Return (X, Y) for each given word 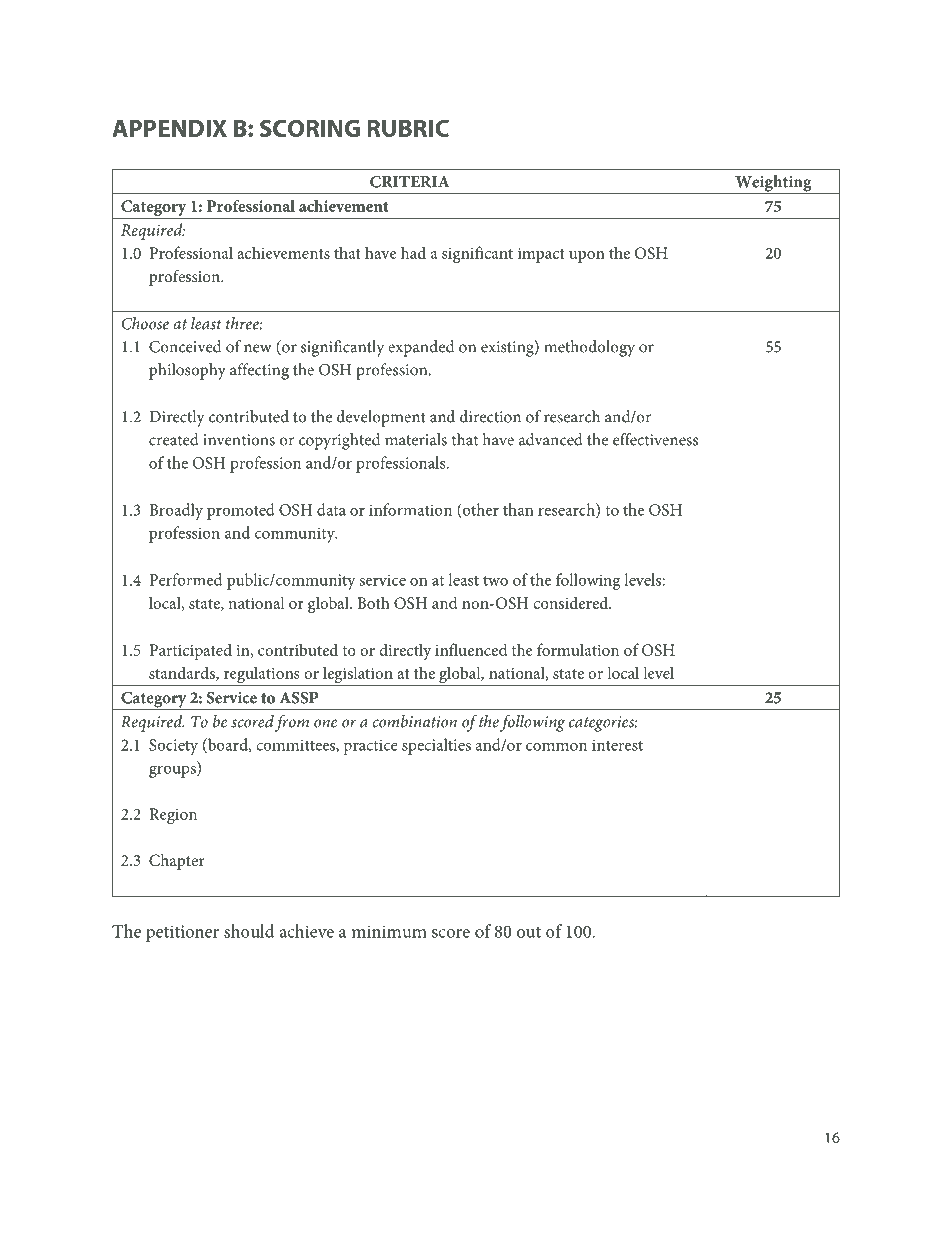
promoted (241, 511)
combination (415, 721)
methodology (589, 348)
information (410, 509)
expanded (421, 348)
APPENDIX (169, 128)
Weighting (773, 184)
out (529, 932)
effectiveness (655, 439)
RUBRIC (408, 128)
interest (617, 745)
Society (173, 747)
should (249, 931)
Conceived (185, 346)
